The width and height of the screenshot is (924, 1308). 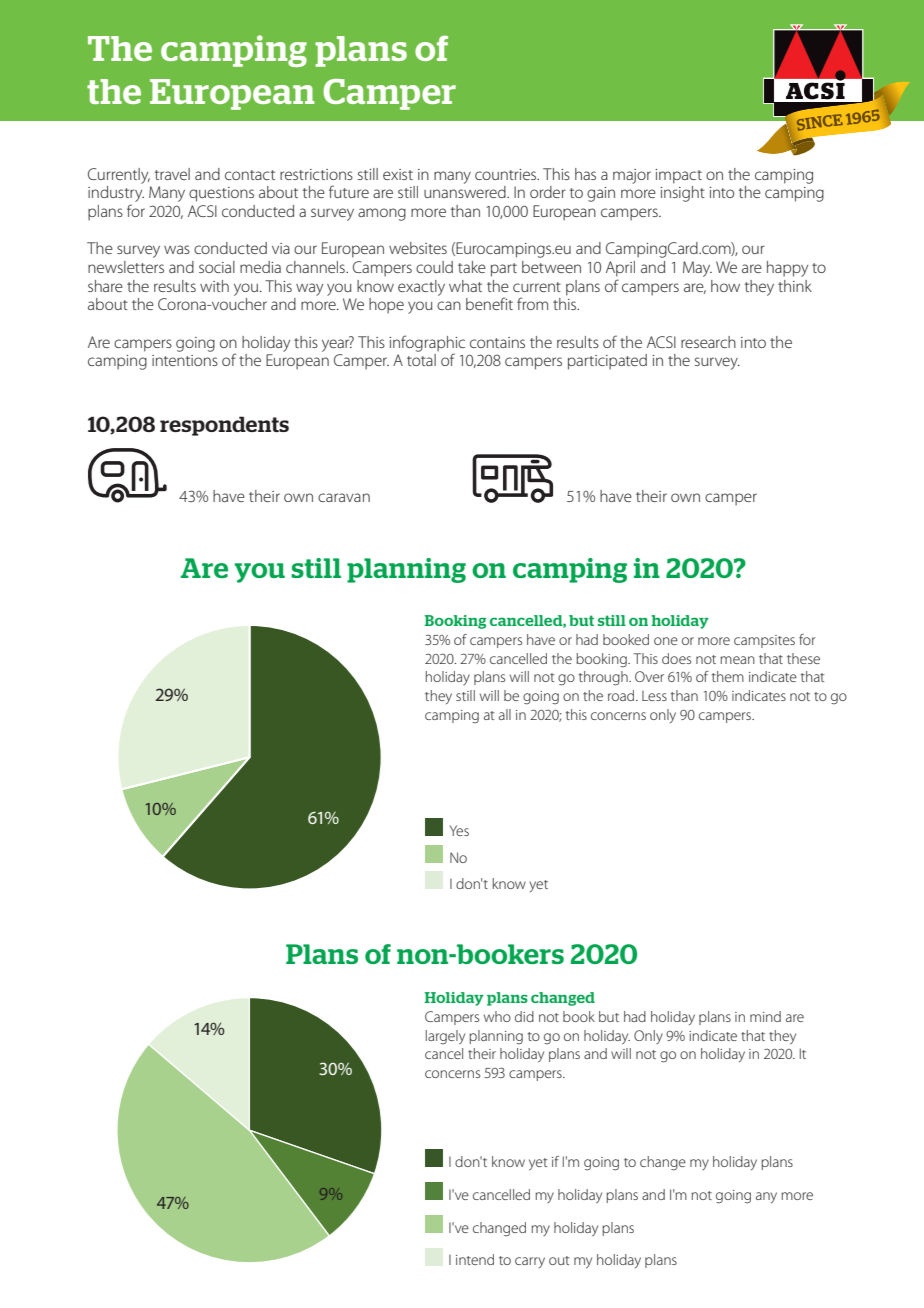 What do you see at coordinates (530, 1262) in the screenshot?
I see `carry` at bounding box center [530, 1262].
